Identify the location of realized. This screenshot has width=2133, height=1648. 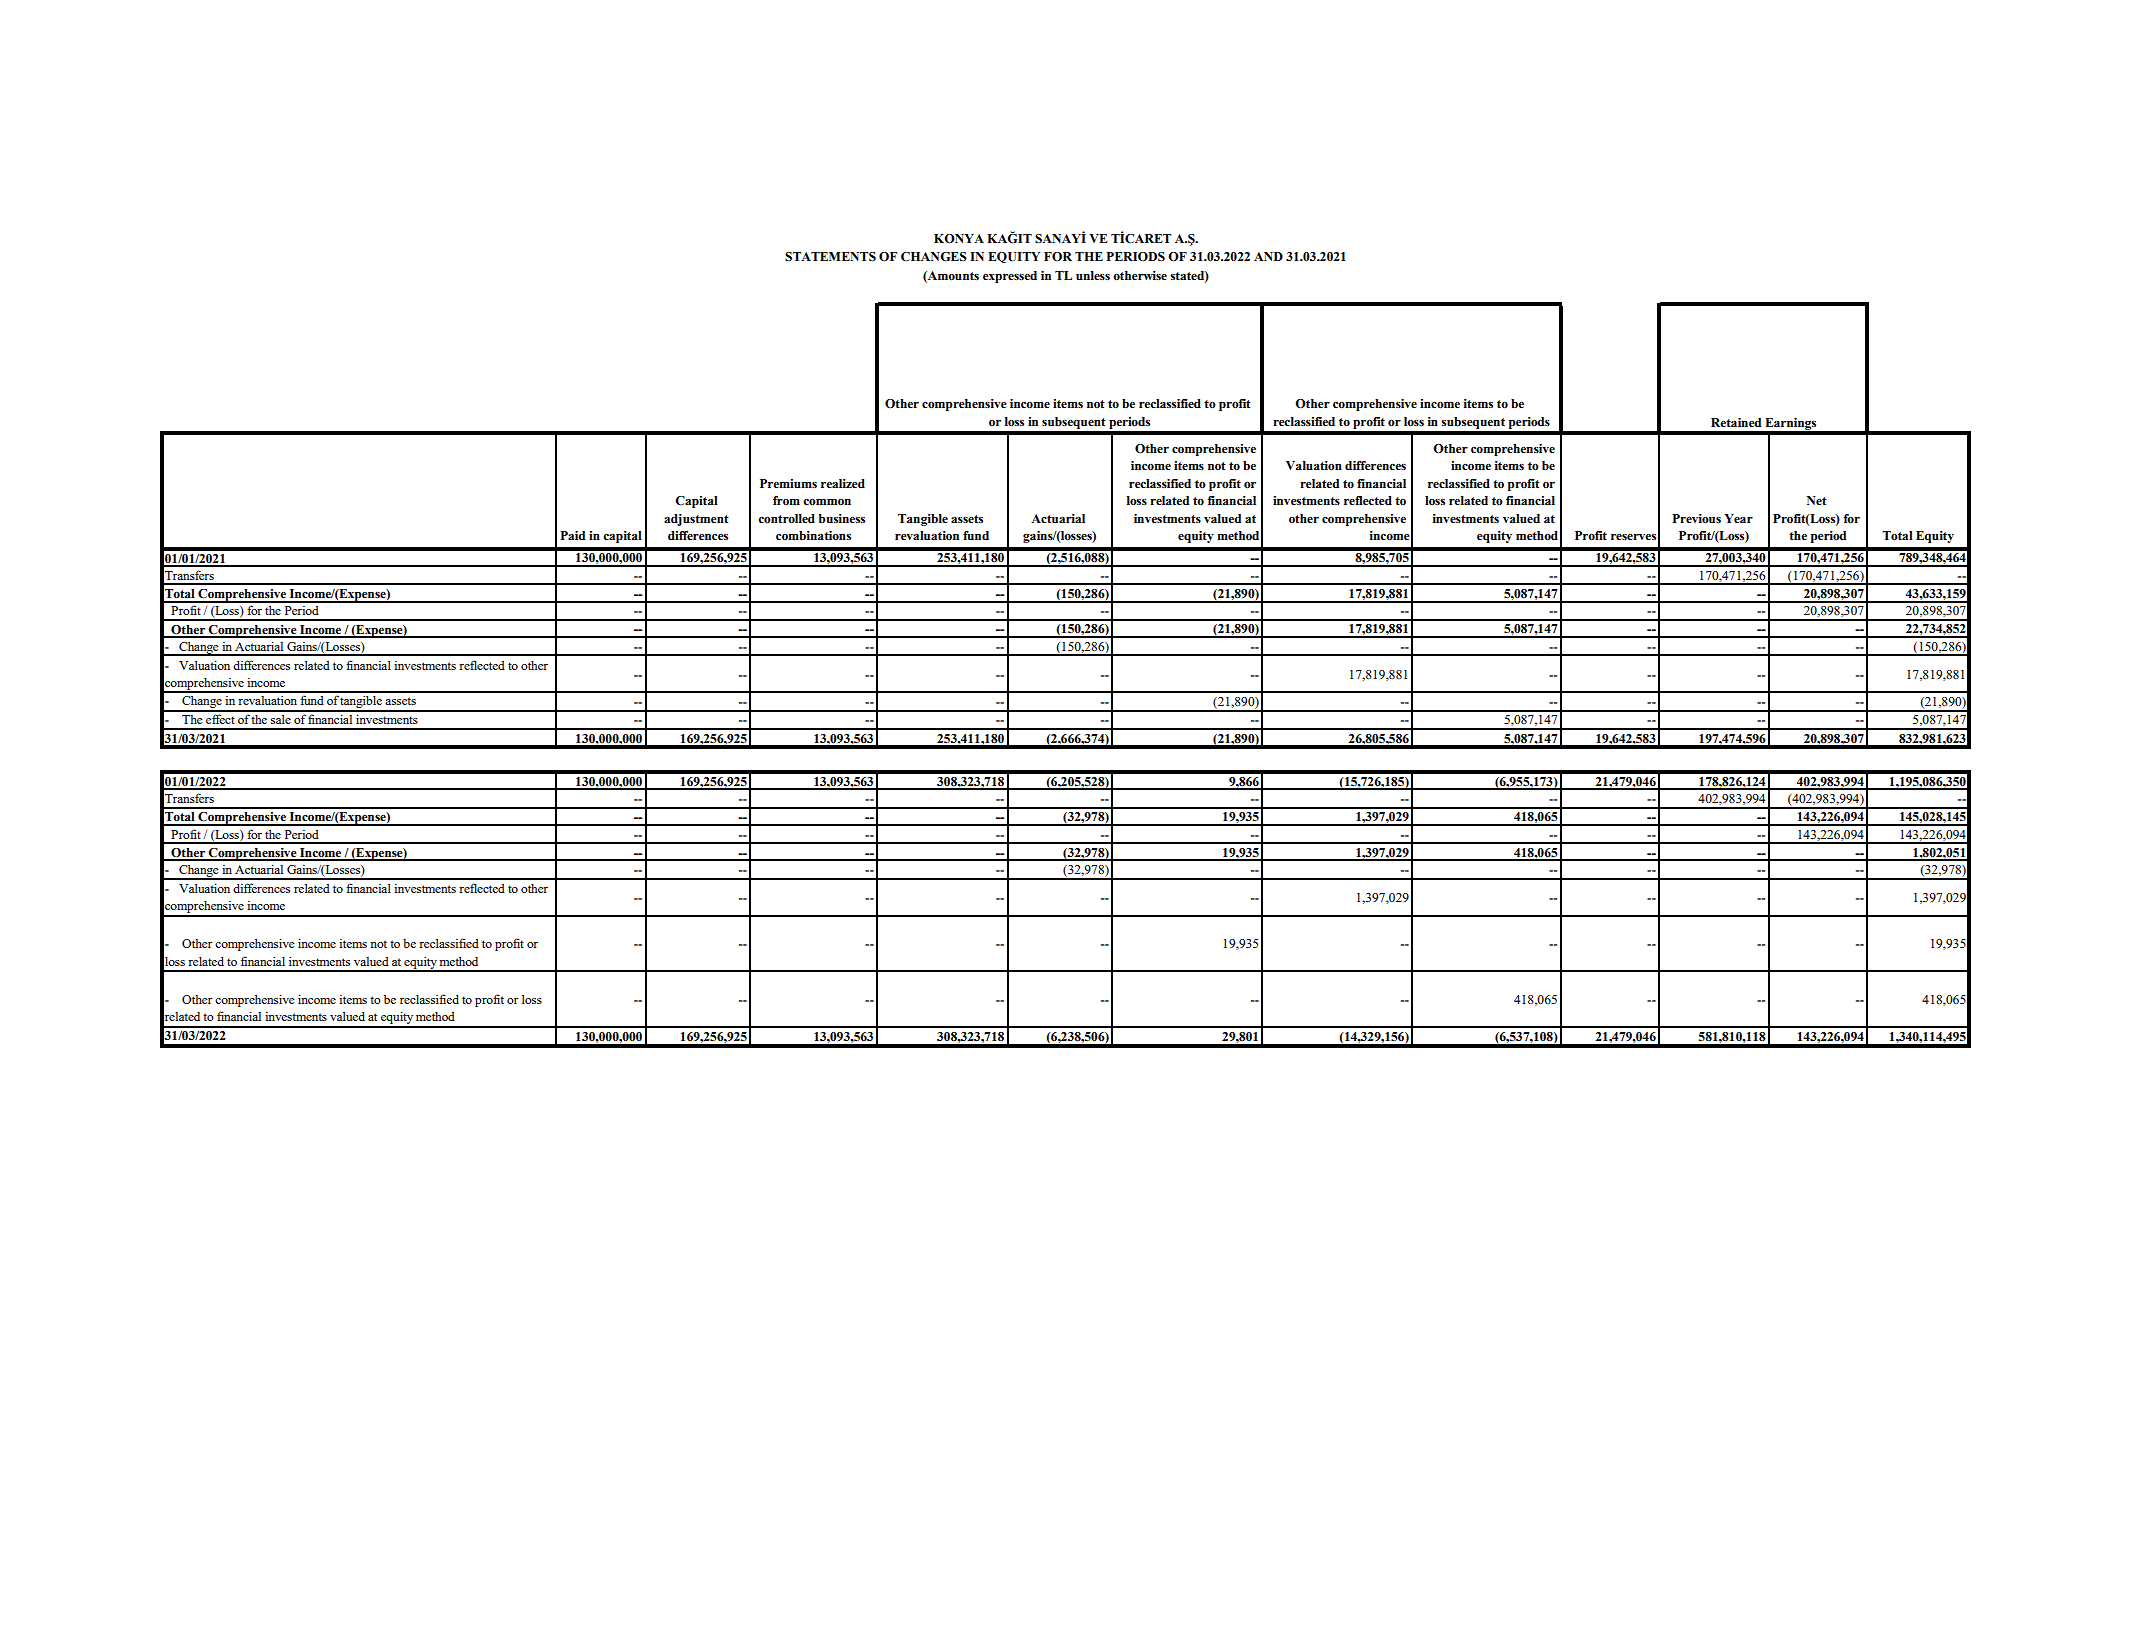
(843, 483).
